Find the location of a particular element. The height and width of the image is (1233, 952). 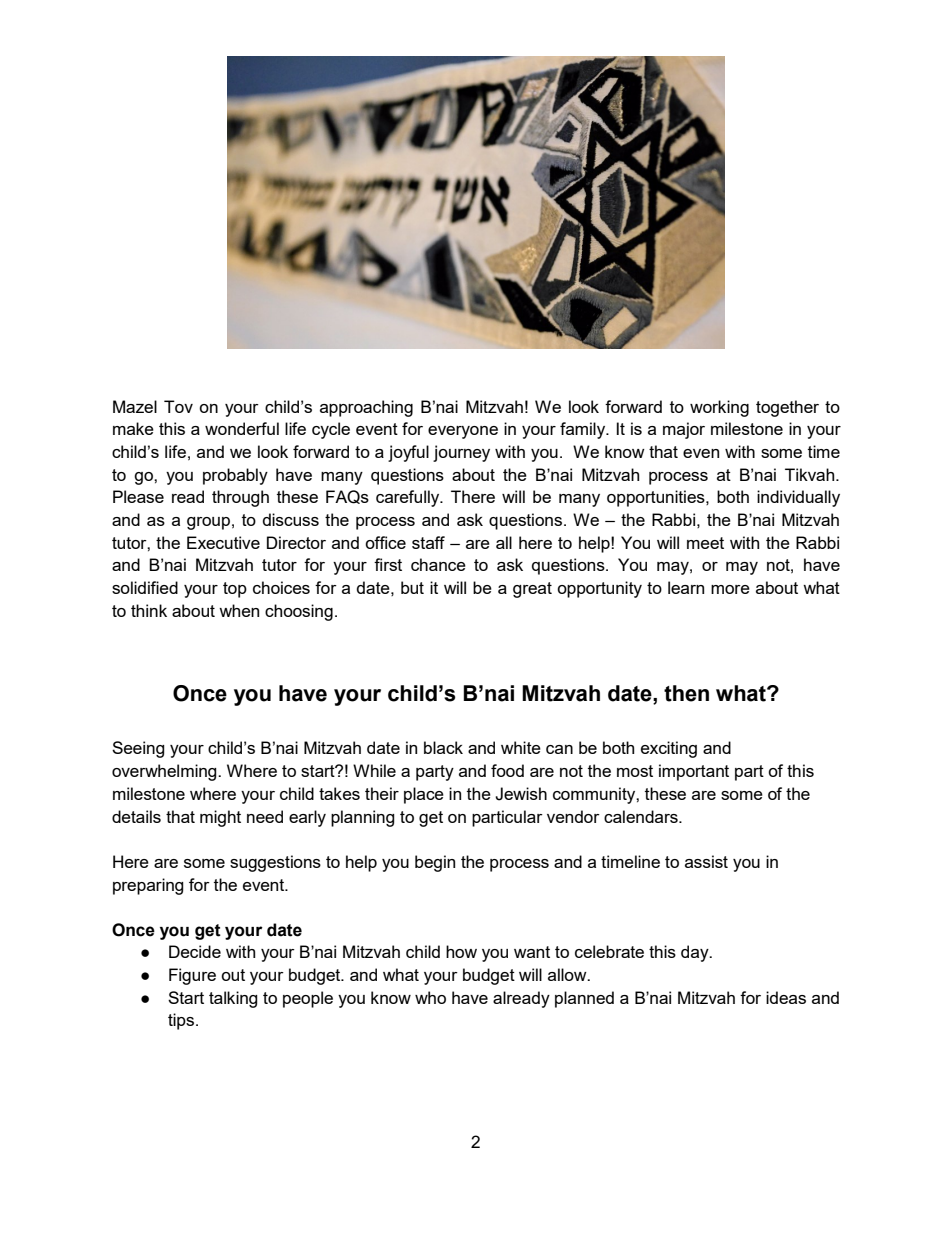

everyone is located at coordinates (463, 432).
